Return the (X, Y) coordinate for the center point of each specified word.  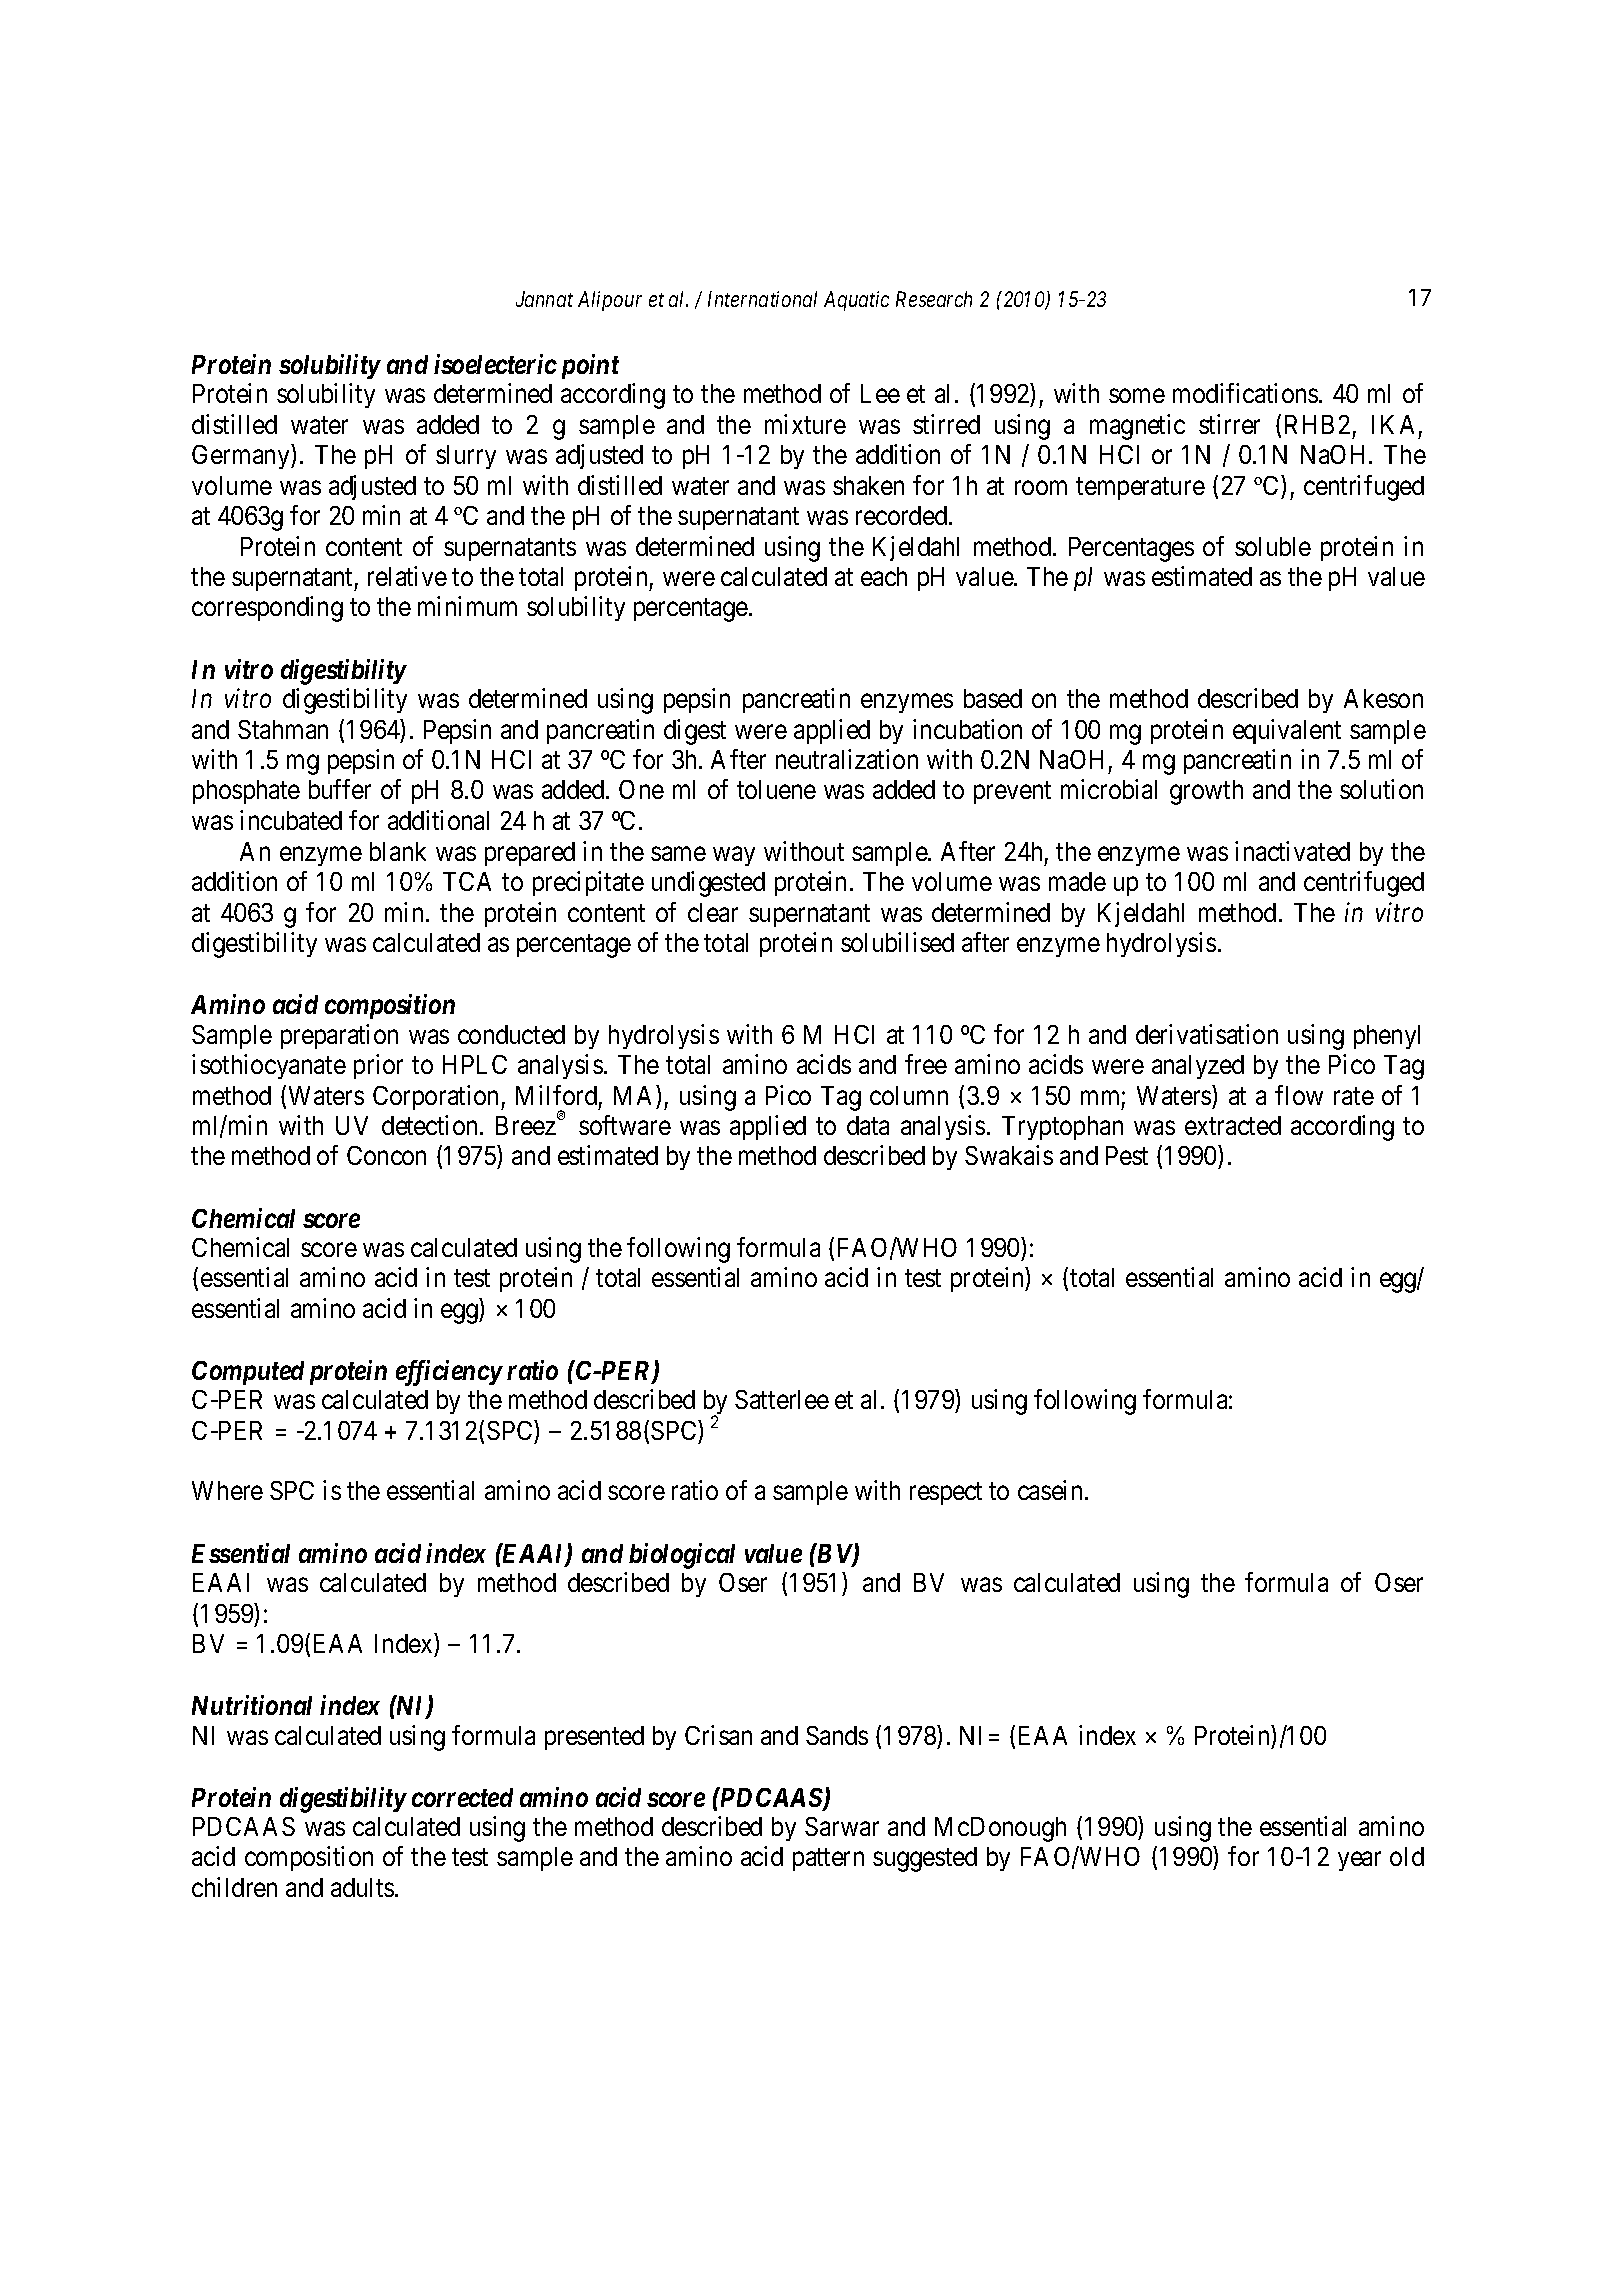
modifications (1245, 393)
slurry (466, 457)
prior (378, 1066)
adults (362, 1887)
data (868, 1125)
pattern (828, 1860)
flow (1299, 1095)
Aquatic (856, 301)
